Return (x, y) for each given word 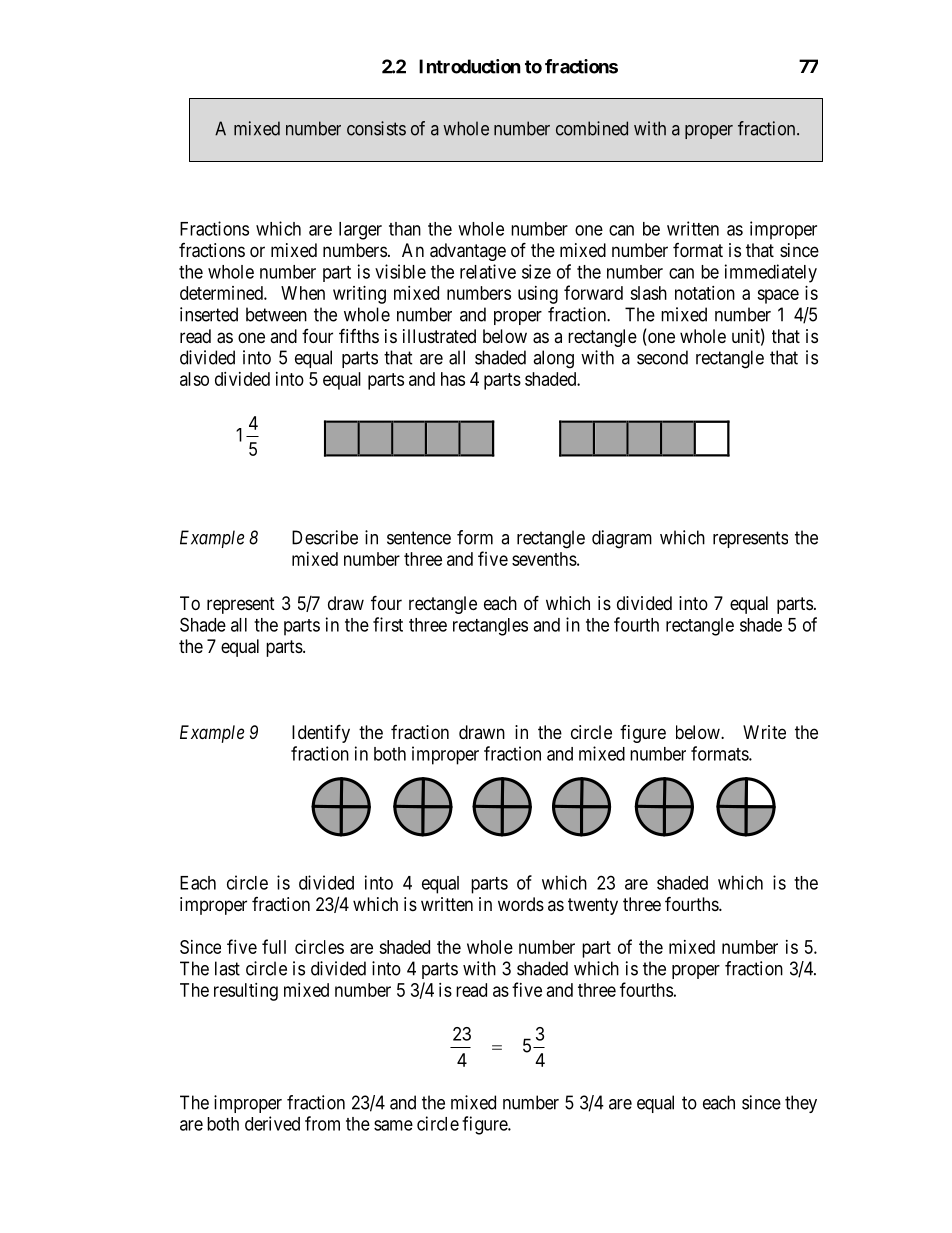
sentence (419, 538)
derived (272, 1123)
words (521, 904)
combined (592, 128)
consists (376, 128)
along (553, 359)
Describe (325, 537)
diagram (622, 539)
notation (705, 293)
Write (764, 732)
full (274, 946)
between (276, 314)
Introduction (470, 66)
